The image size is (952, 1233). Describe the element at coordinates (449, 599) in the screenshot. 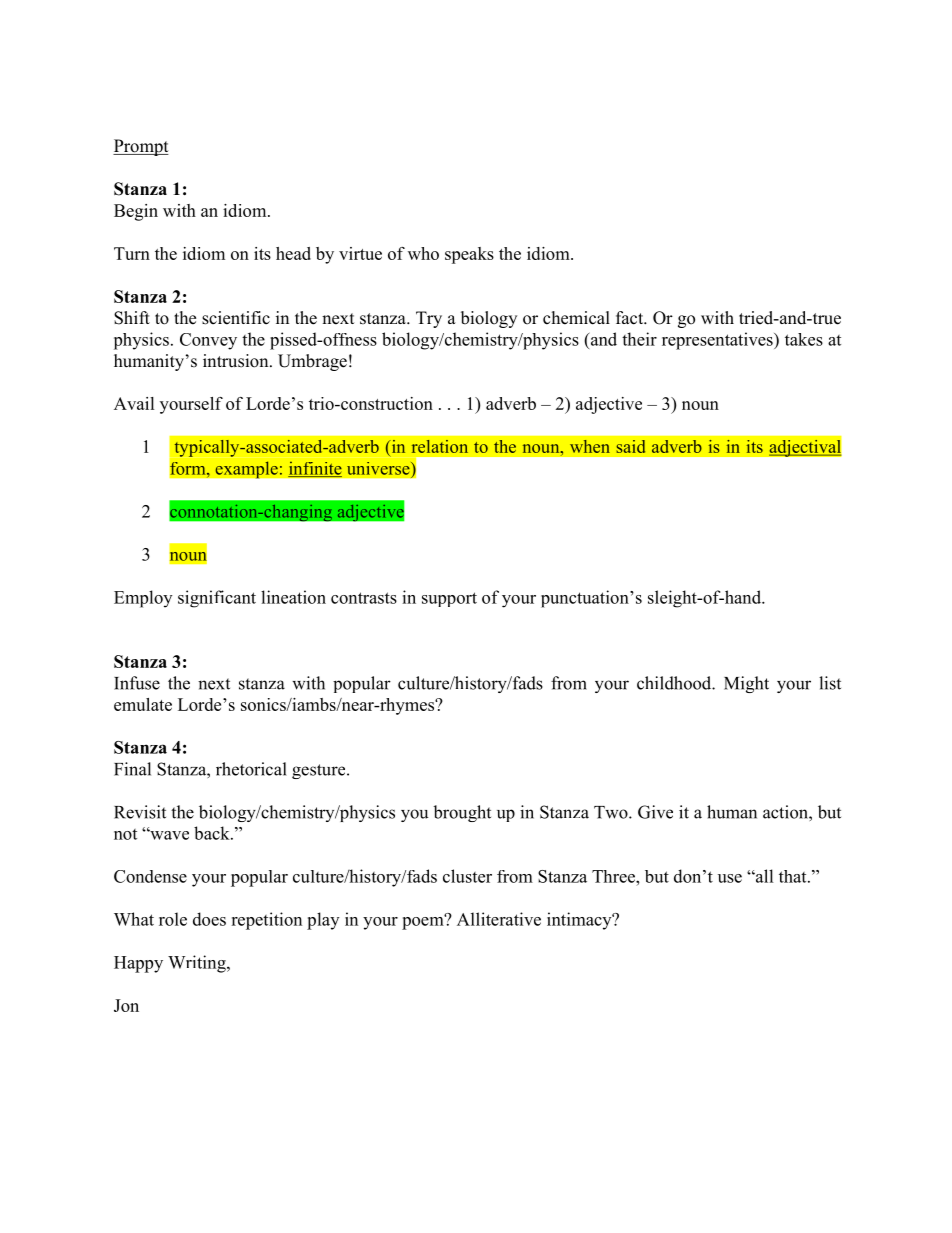

I see `support` at that location.
